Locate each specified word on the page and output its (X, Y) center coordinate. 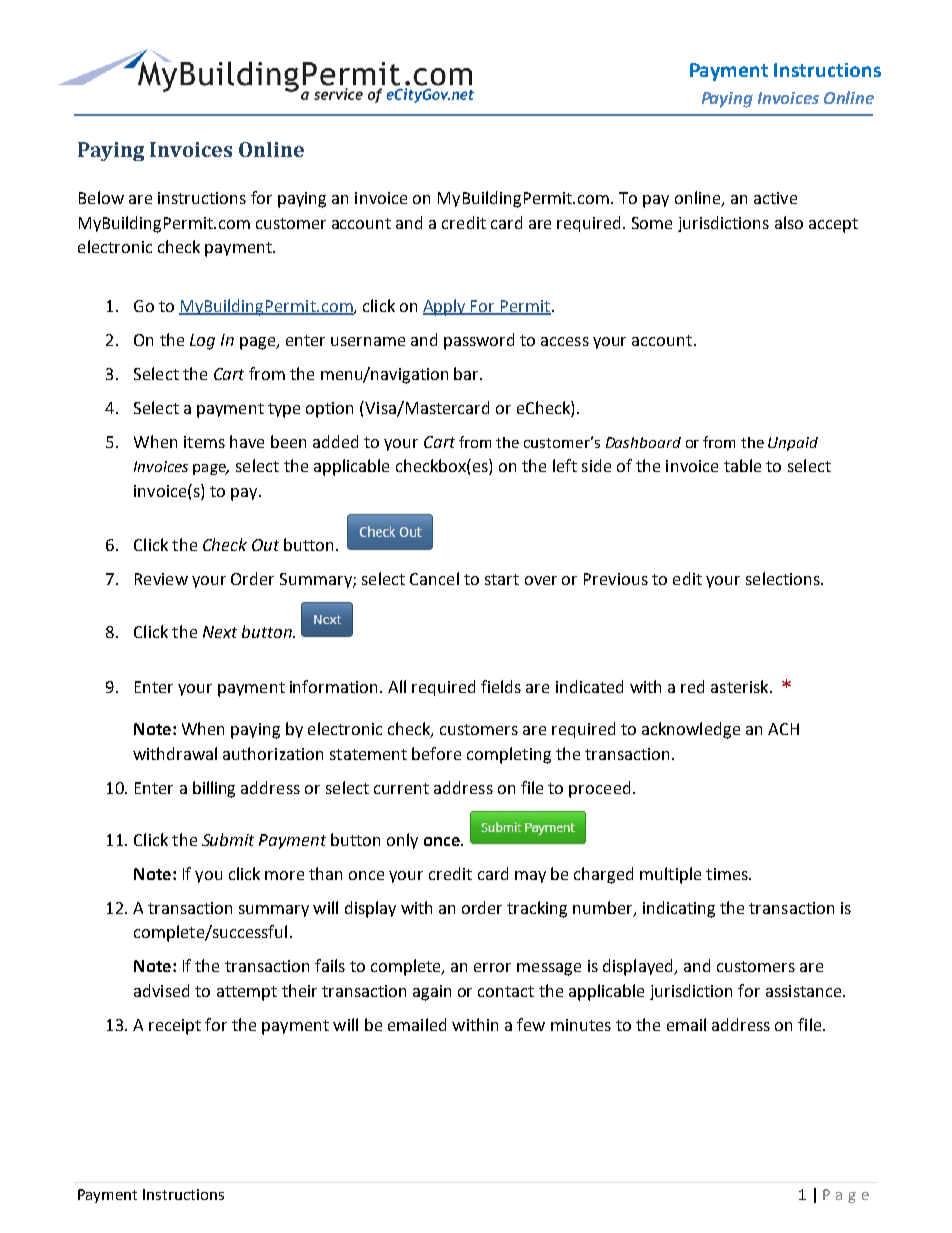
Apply (445, 307)
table (742, 465)
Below (101, 197)
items (204, 442)
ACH (783, 729)
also (789, 222)
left (565, 465)
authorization (273, 753)
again (432, 993)
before (436, 753)
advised (161, 990)
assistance (805, 991)
